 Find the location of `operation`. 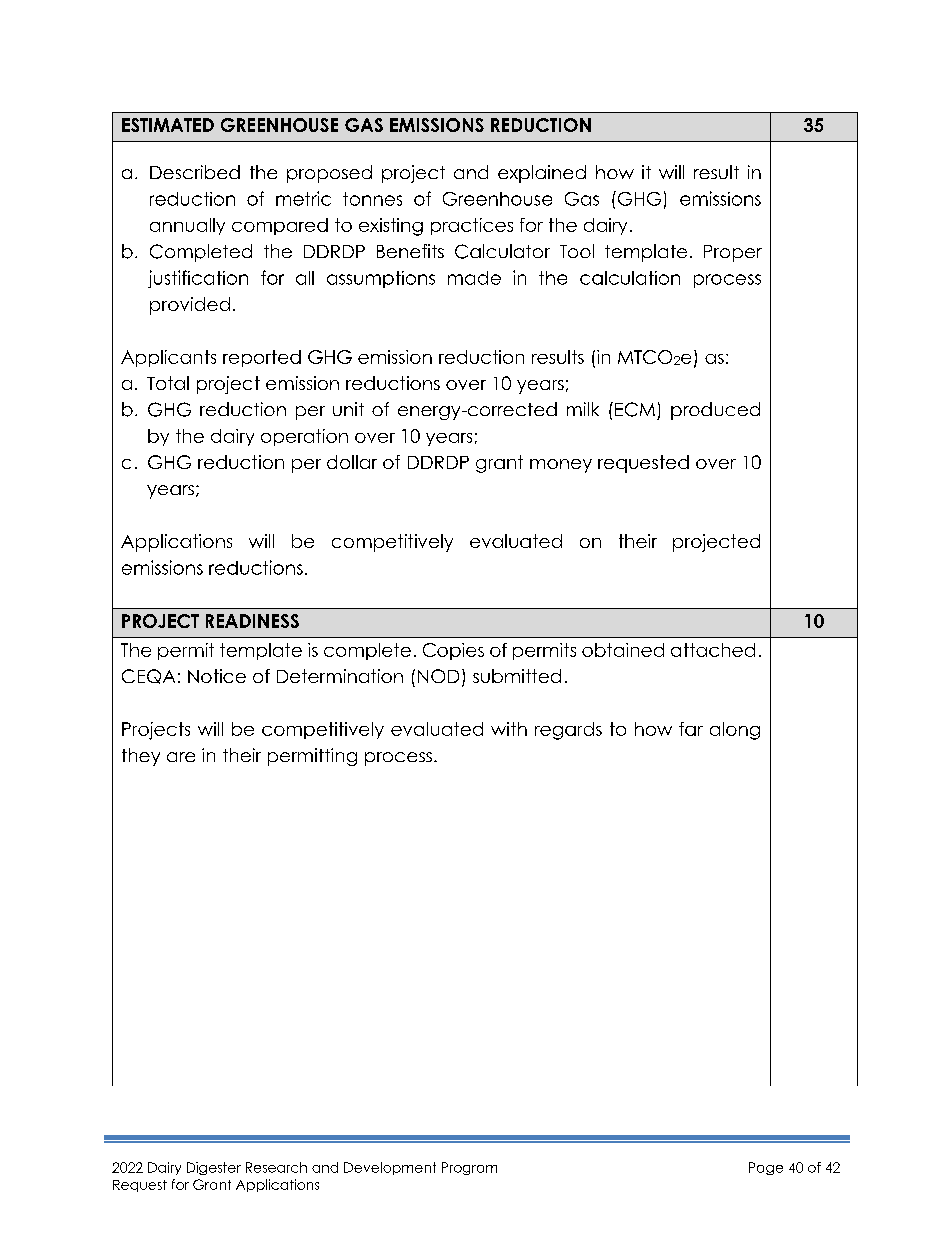

operation is located at coordinates (304, 437).
